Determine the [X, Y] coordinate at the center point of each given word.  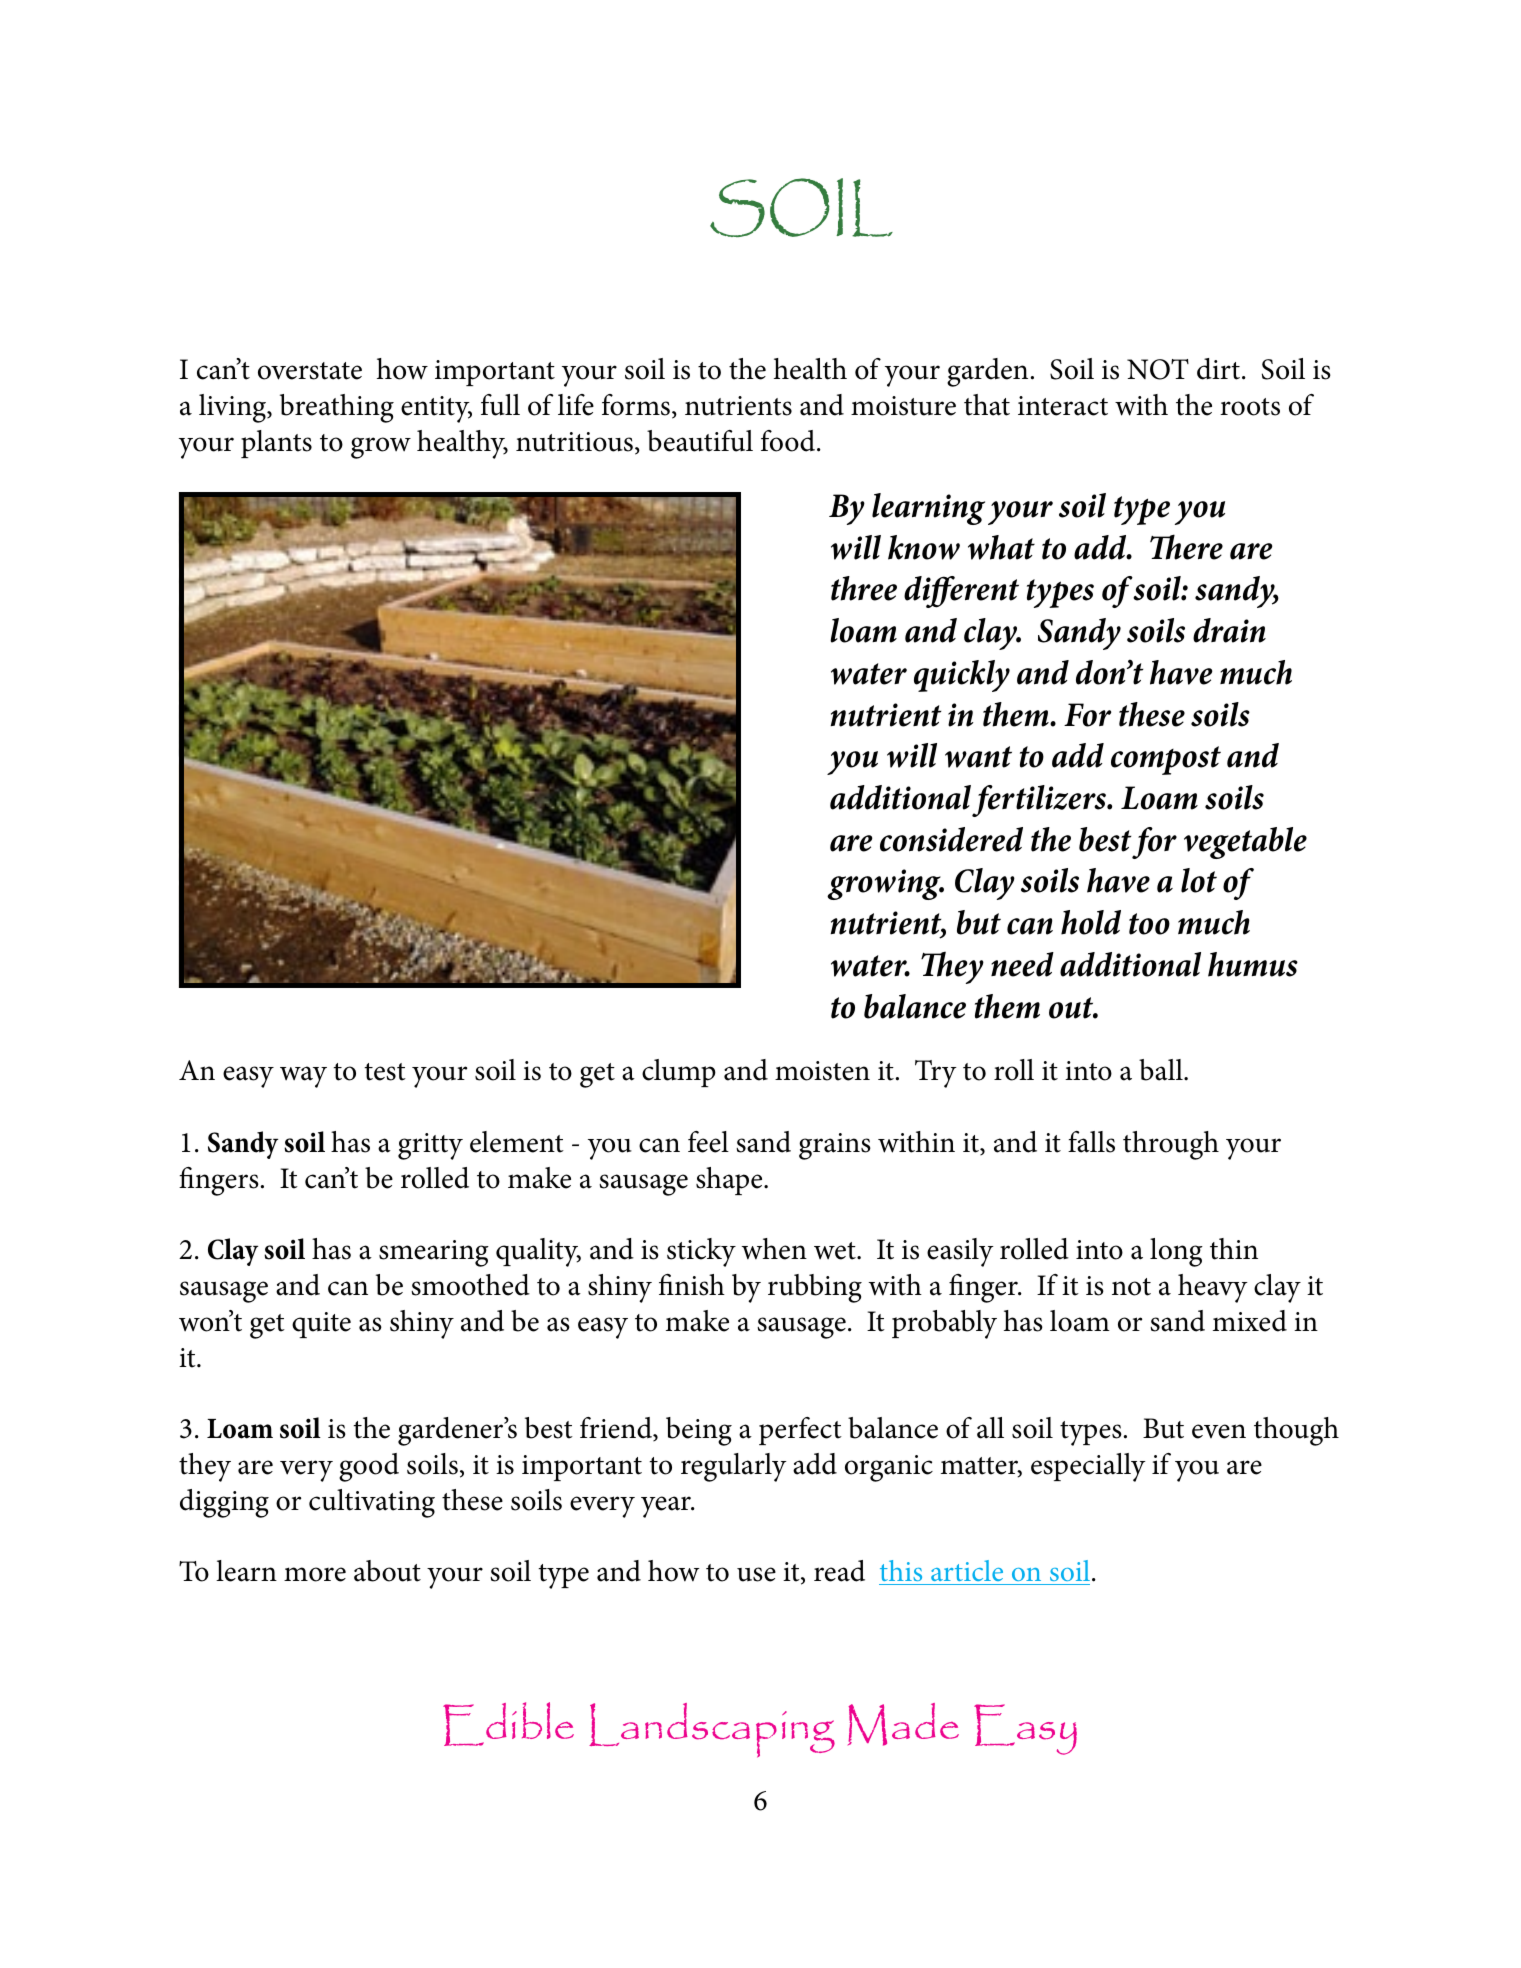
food [789, 441]
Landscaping [712, 1730]
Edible [508, 1724]
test [385, 1072]
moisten [822, 1071]
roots [1250, 407]
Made [903, 1724]
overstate [310, 371]
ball [1162, 1070]
